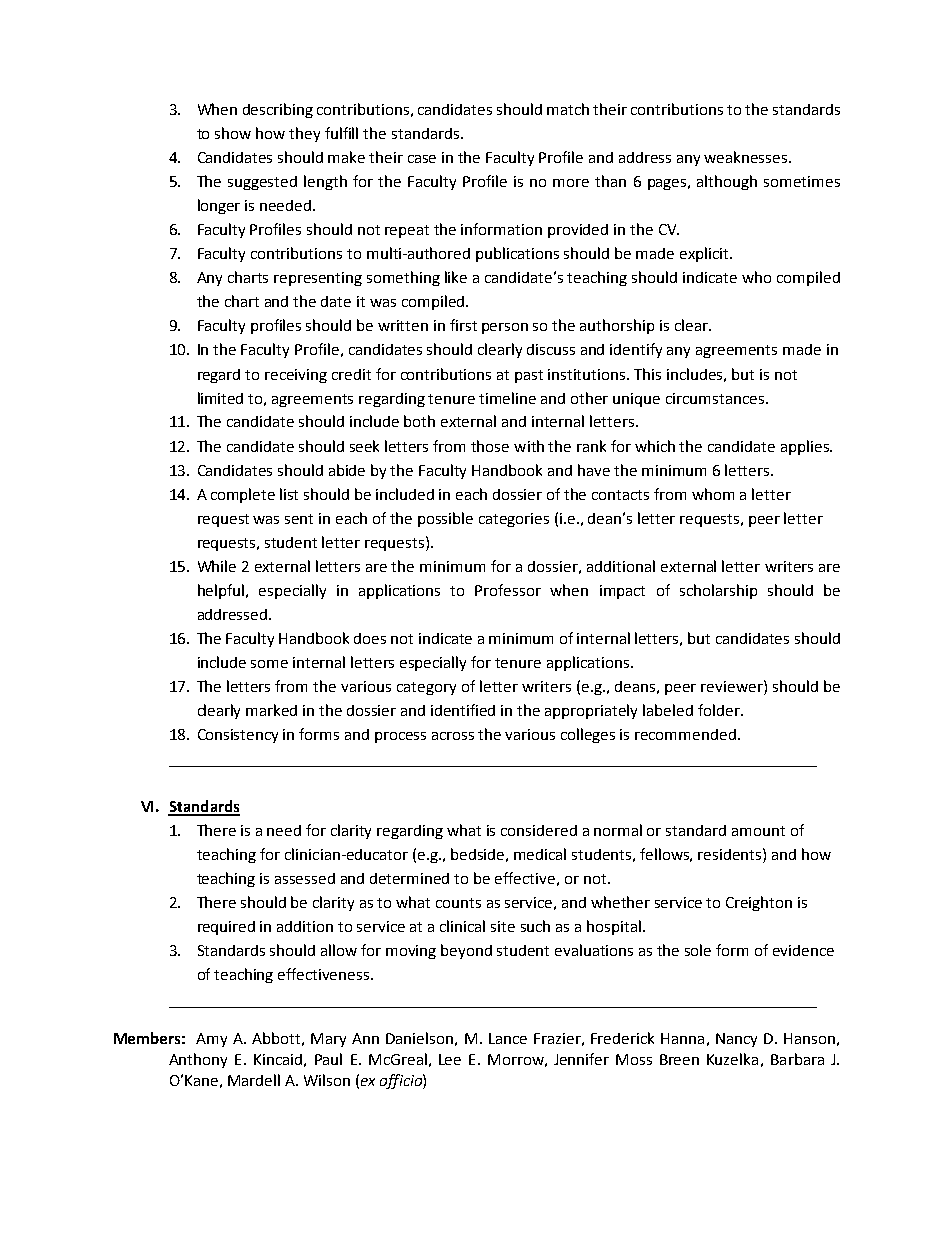 Image resolution: width=952 pixels, height=1233 pixels. I want to click on match, so click(568, 109).
